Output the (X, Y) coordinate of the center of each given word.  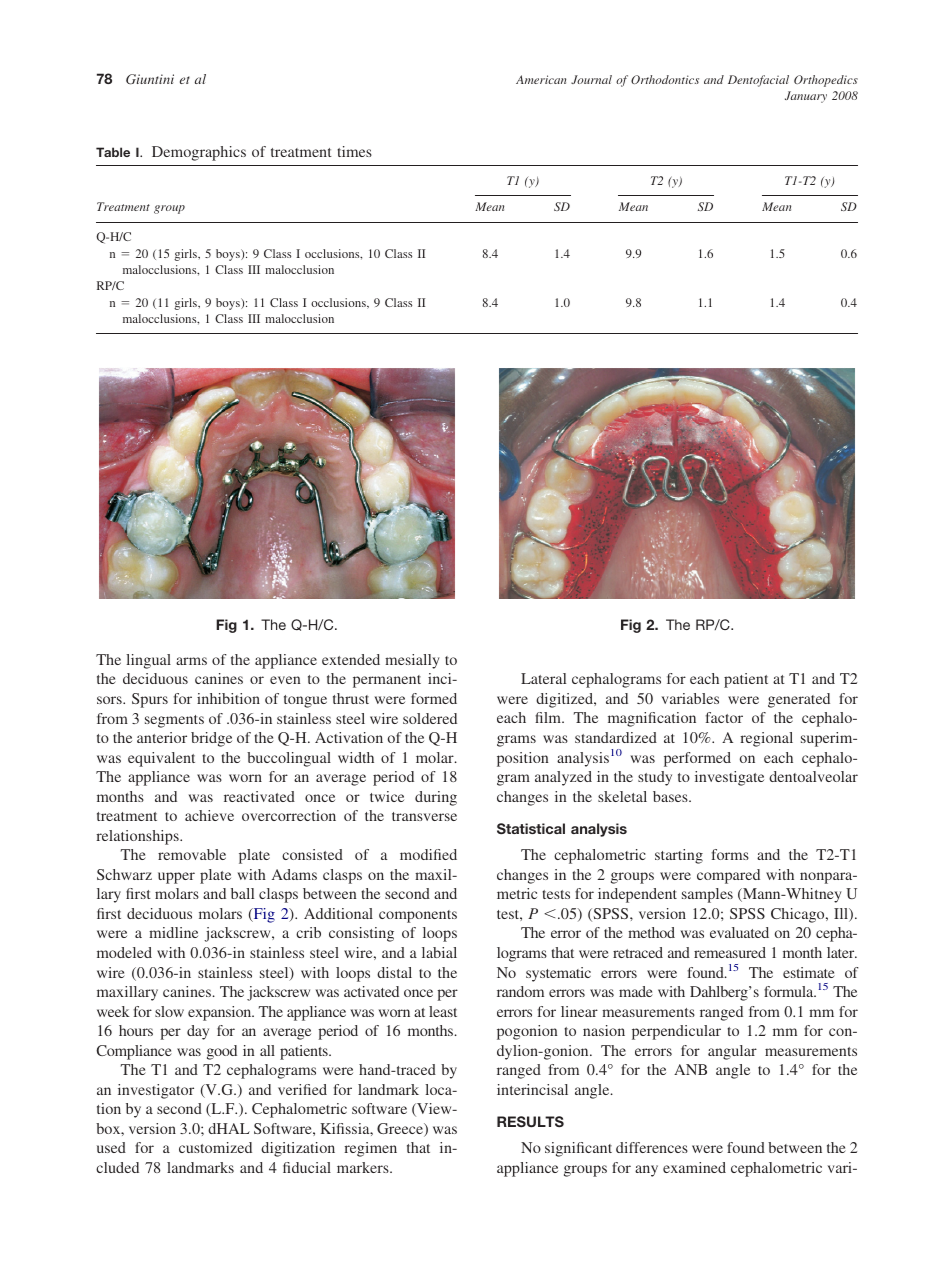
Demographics (199, 153)
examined (694, 1167)
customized (215, 1147)
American (541, 79)
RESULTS (530, 1121)
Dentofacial (758, 81)
